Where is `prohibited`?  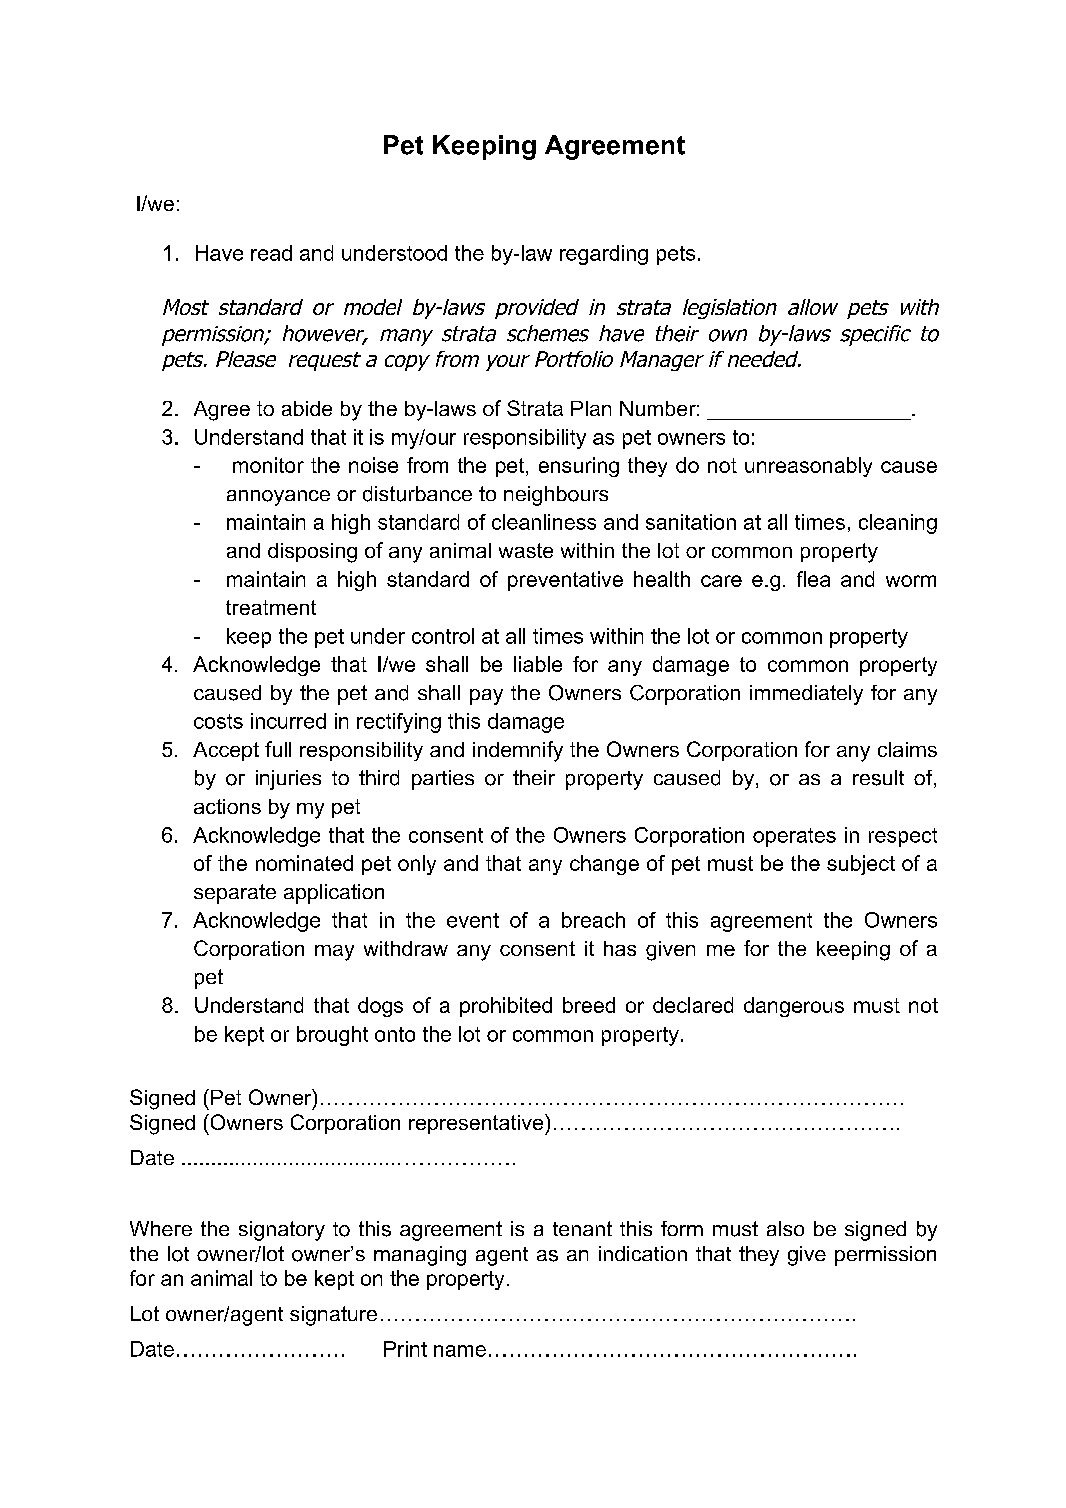 prohibited is located at coordinates (506, 1007).
